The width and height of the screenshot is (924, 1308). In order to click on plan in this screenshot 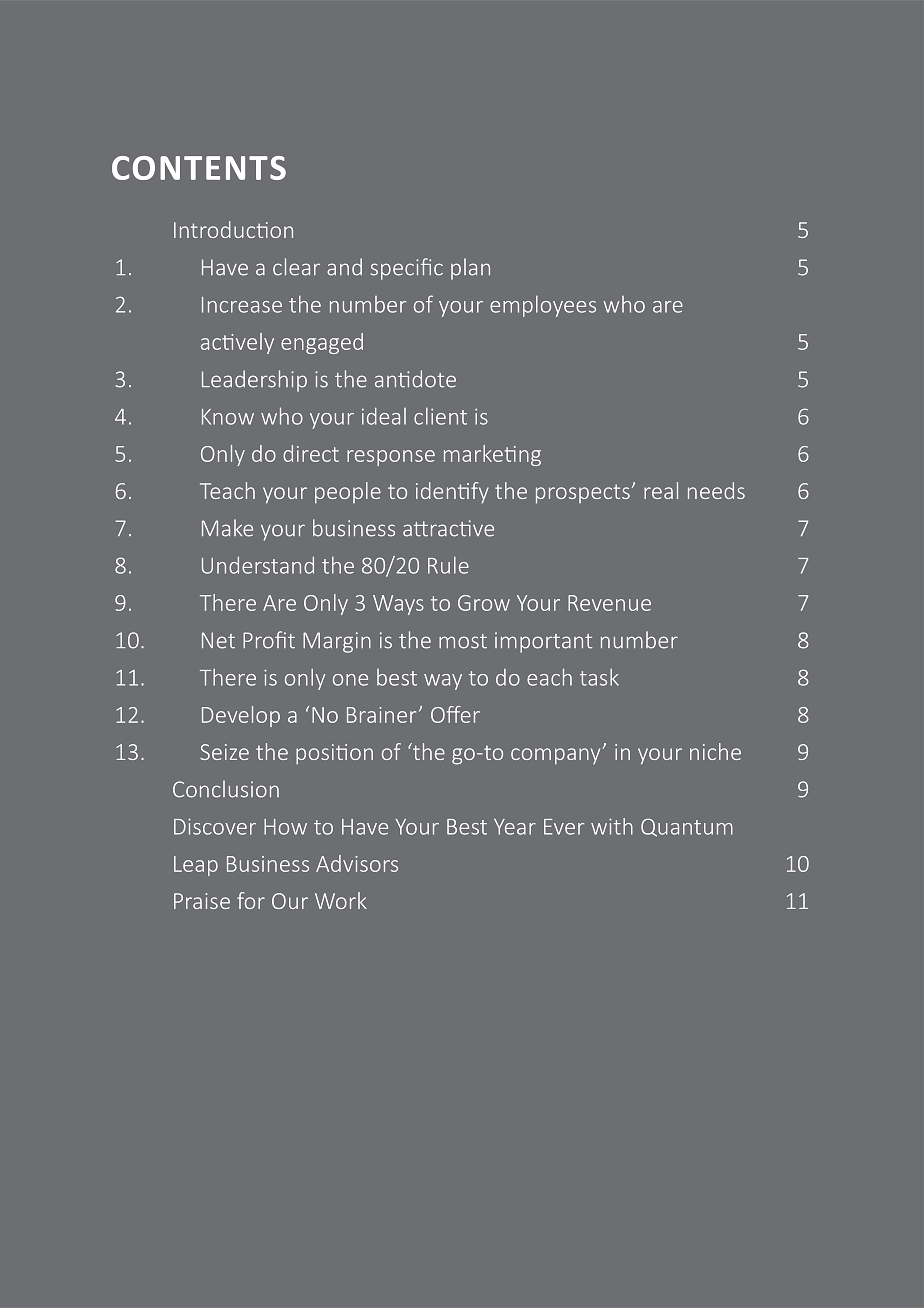, I will do `click(470, 269)`.
